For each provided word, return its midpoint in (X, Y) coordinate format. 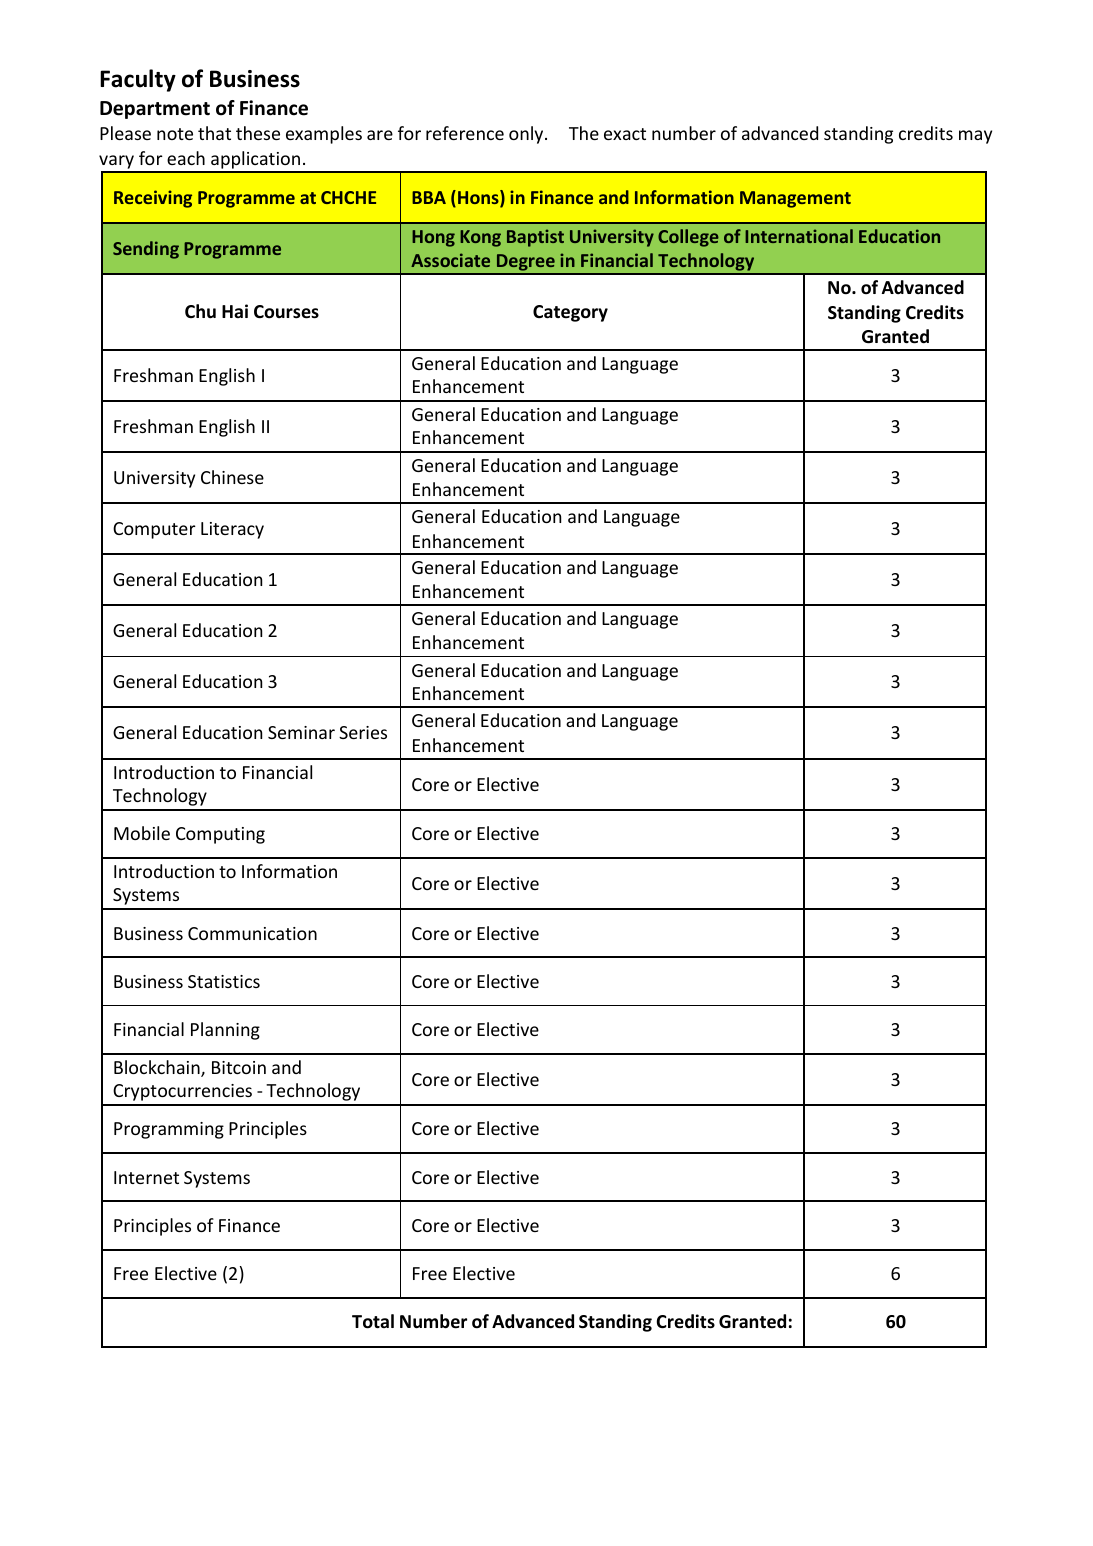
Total (373, 1321)
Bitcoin (239, 1067)
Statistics (224, 981)
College (688, 238)
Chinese (232, 477)
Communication (252, 933)
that (214, 133)
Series (363, 732)
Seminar (301, 732)
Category (570, 313)
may (975, 137)
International (799, 236)
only (527, 135)
